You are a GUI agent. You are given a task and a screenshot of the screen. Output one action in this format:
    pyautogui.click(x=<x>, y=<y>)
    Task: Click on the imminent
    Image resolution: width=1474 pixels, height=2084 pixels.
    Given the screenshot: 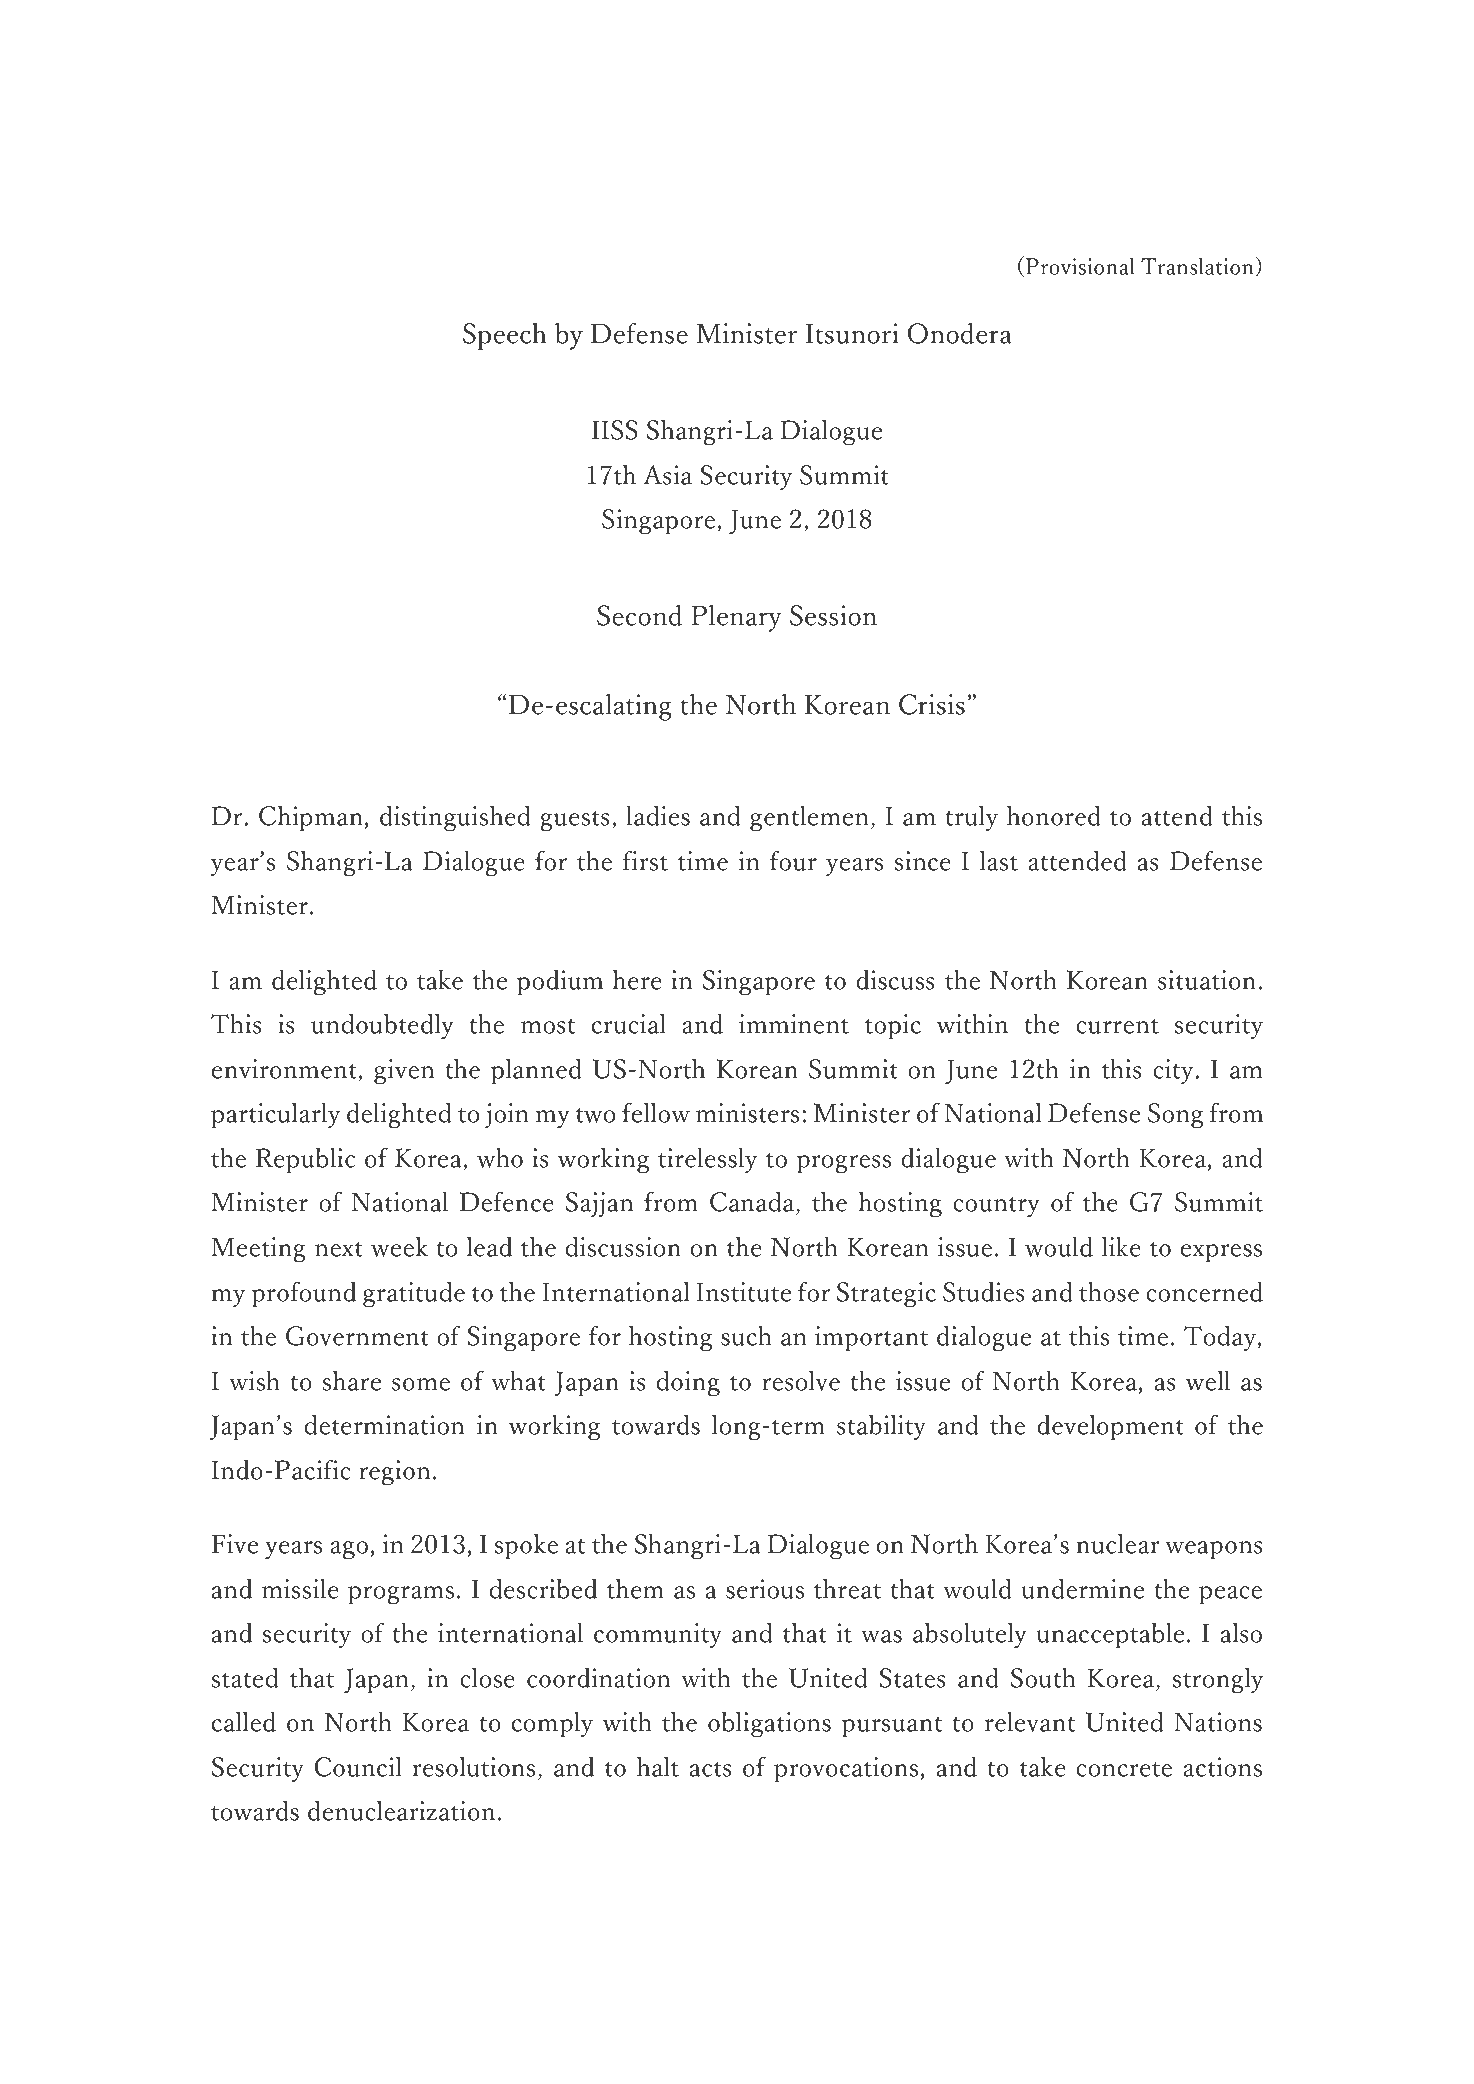 What is the action you would take?
    pyautogui.click(x=794, y=1024)
